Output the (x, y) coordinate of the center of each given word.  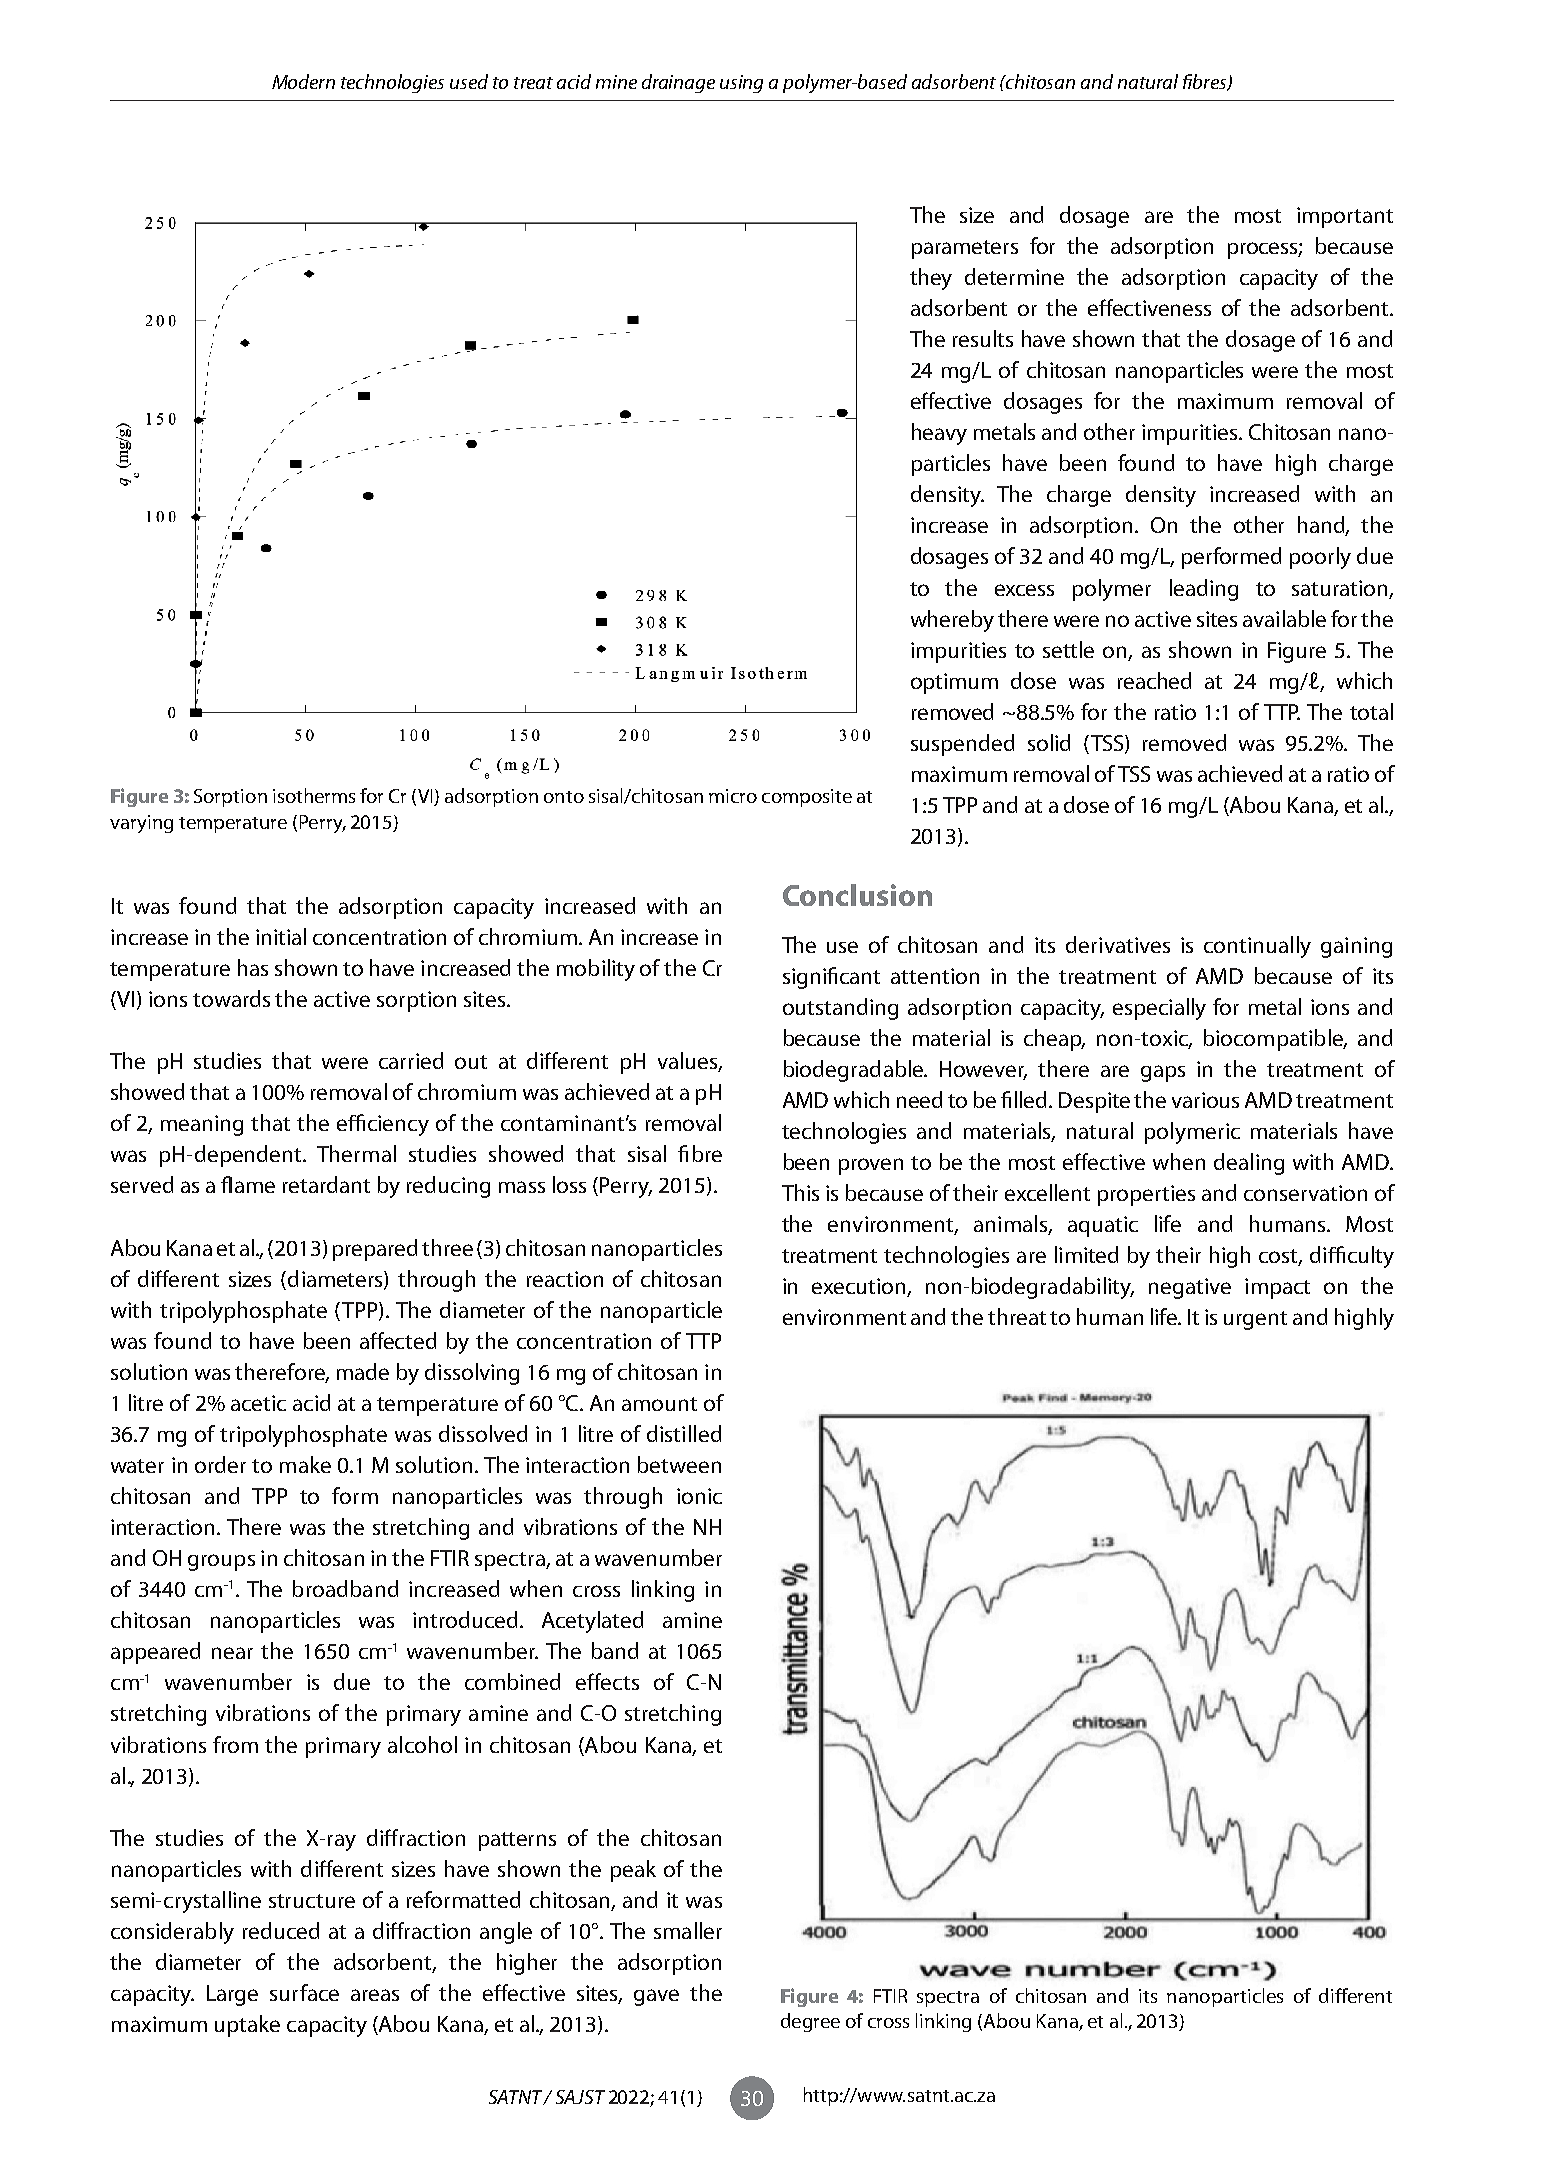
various (1205, 1100)
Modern (303, 81)
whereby (952, 621)
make (305, 1464)
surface (304, 1992)
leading (1204, 590)
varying (141, 824)
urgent (1255, 1320)
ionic (699, 1496)
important (1345, 217)
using (741, 84)
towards (231, 998)
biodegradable (855, 1071)
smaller (688, 1930)
